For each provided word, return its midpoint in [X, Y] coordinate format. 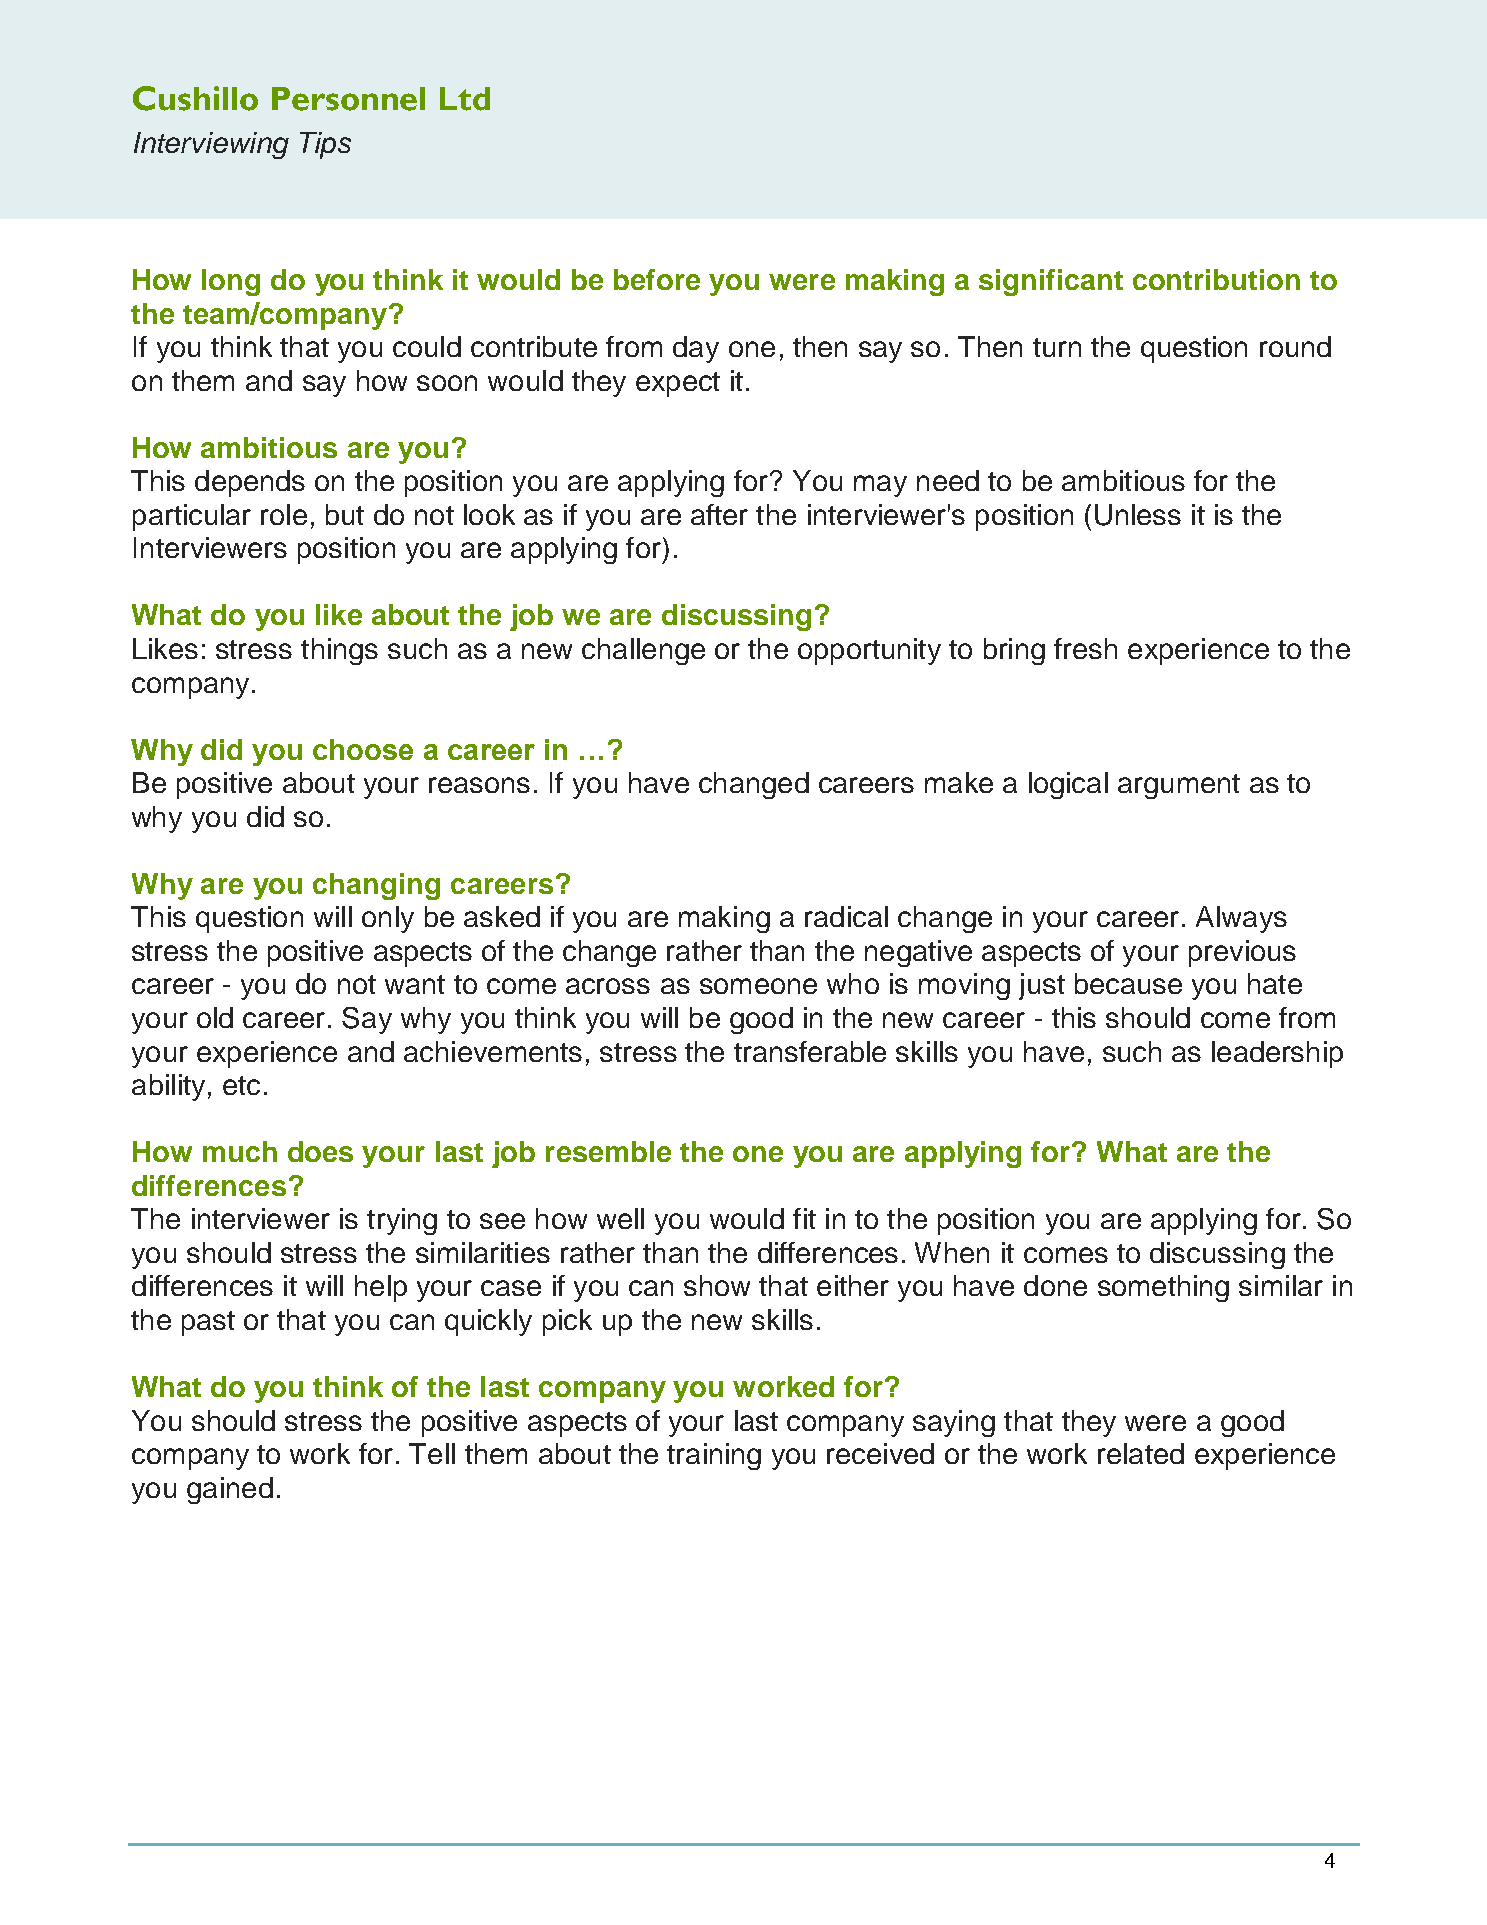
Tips [325, 145]
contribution [1216, 279]
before [657, 279]
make [959, 782]
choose [363, 749]
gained [230, 1490]
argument [1179, 786]
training [714, 1456]
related [1141, 1453]
